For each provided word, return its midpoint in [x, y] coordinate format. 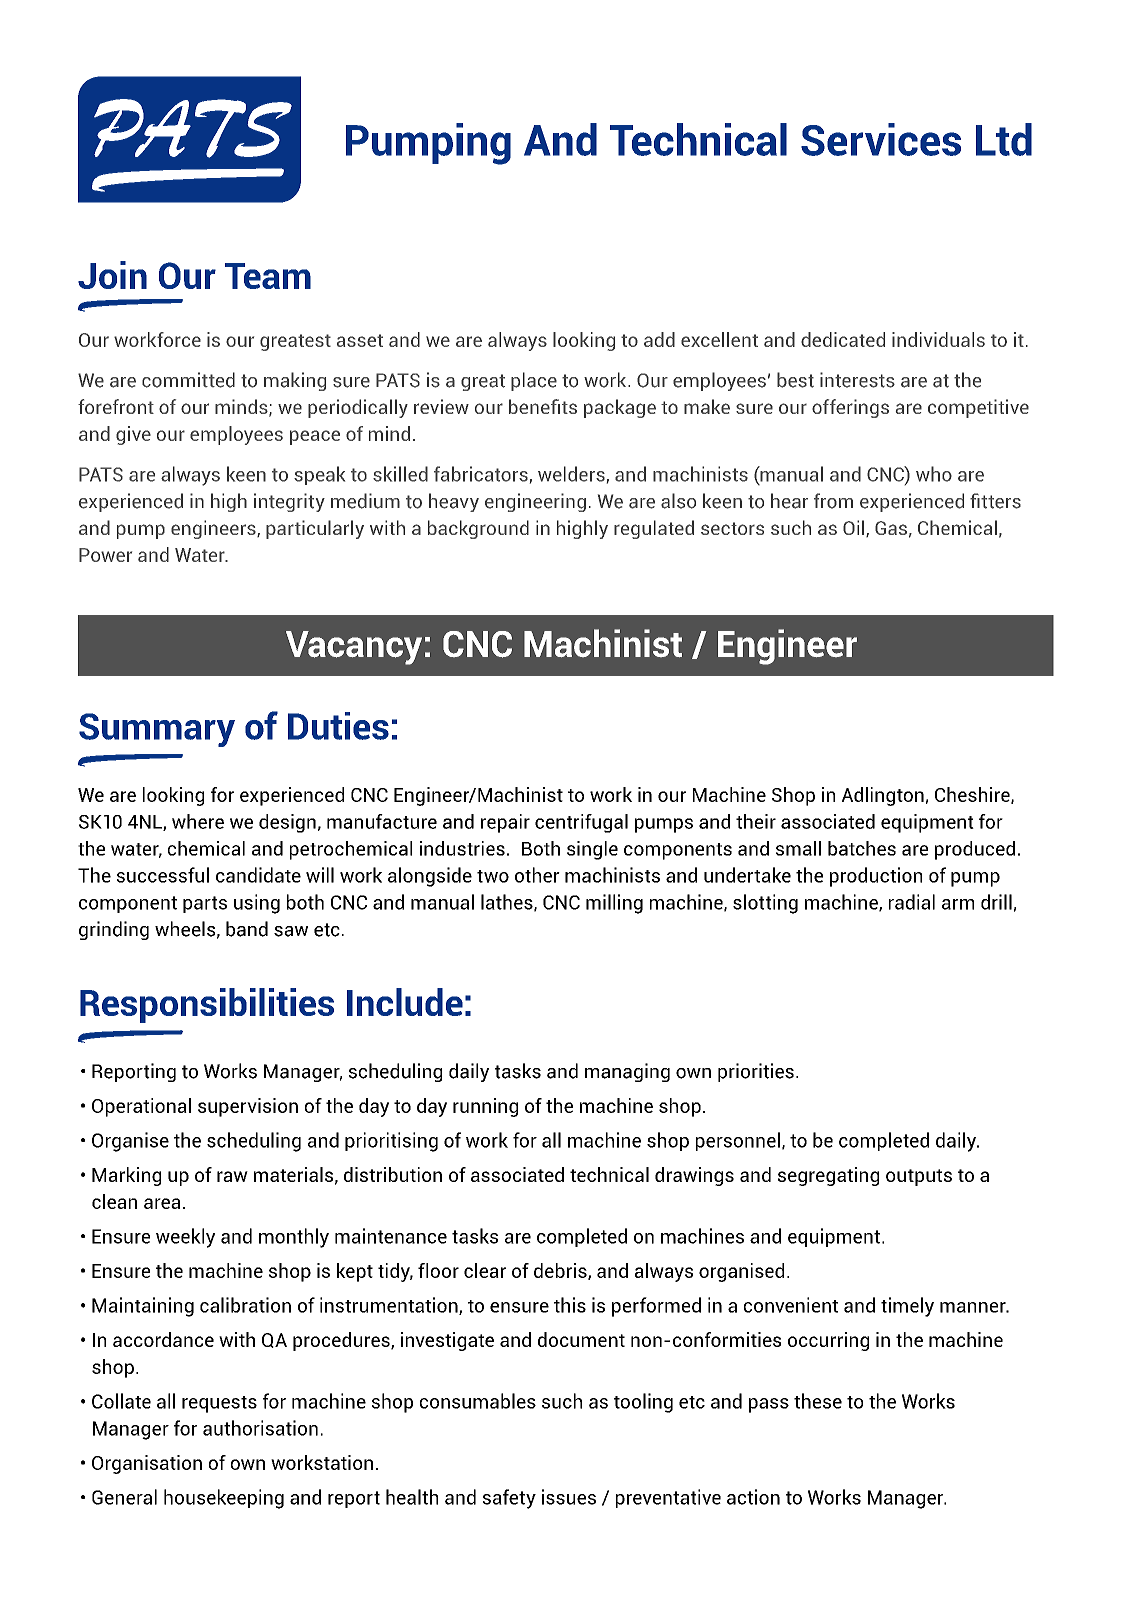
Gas [891, 528]
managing [627, 1072]
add [659, 339]
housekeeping [224, 1499]
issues [569, 1497]
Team [268, 276]
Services [881, 139]
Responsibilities [207, 1005]
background [478, 529]
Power [105, 555]
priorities [756, 1072]
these [818, 1401]
